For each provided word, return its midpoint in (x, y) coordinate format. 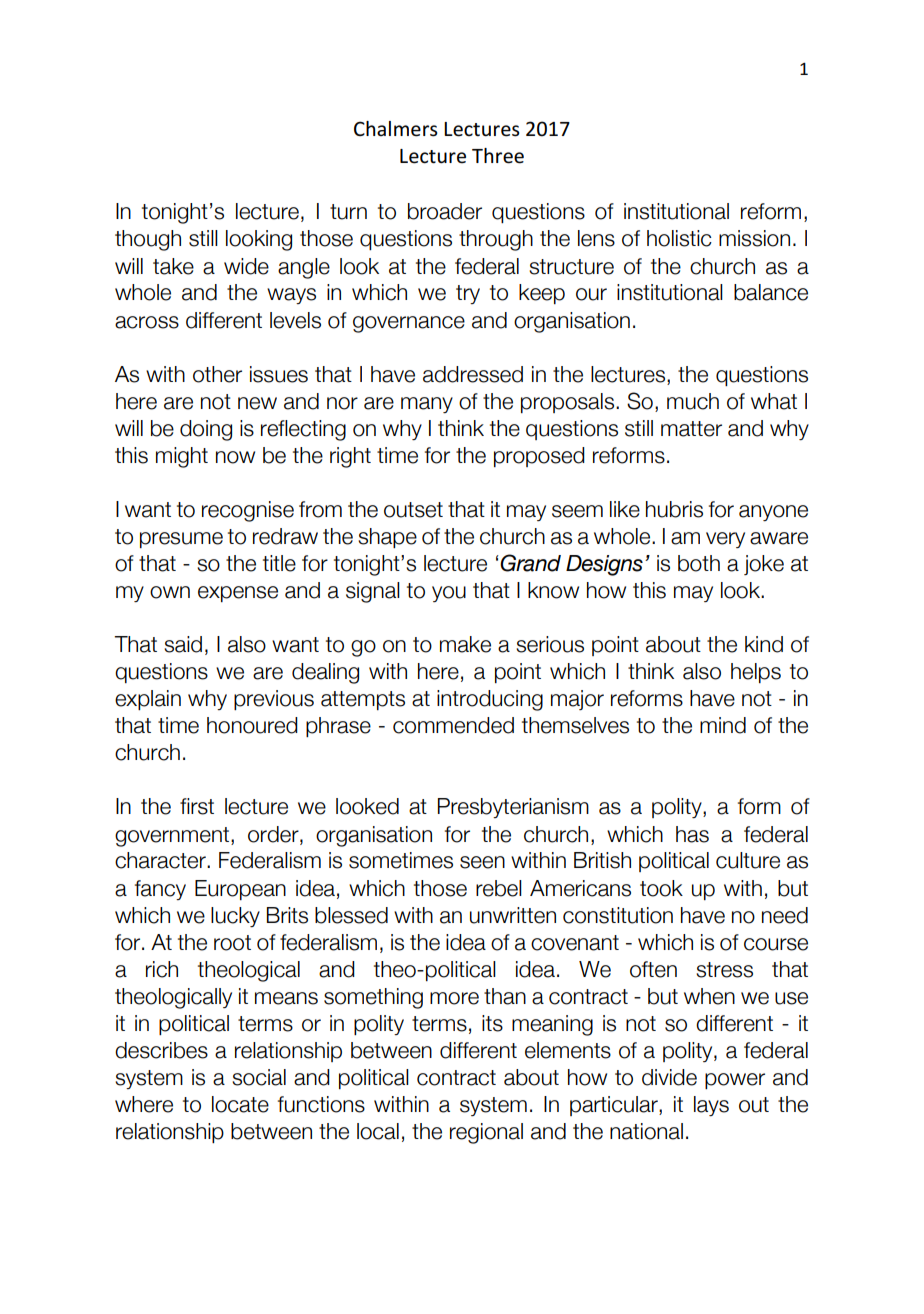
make (465, 644)
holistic (679, 238)
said (183, 644)
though (148, 240)
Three (498, 156)
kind (764, 644)
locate (240, 1104)
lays (711, 1106)
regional (486, 1133)
